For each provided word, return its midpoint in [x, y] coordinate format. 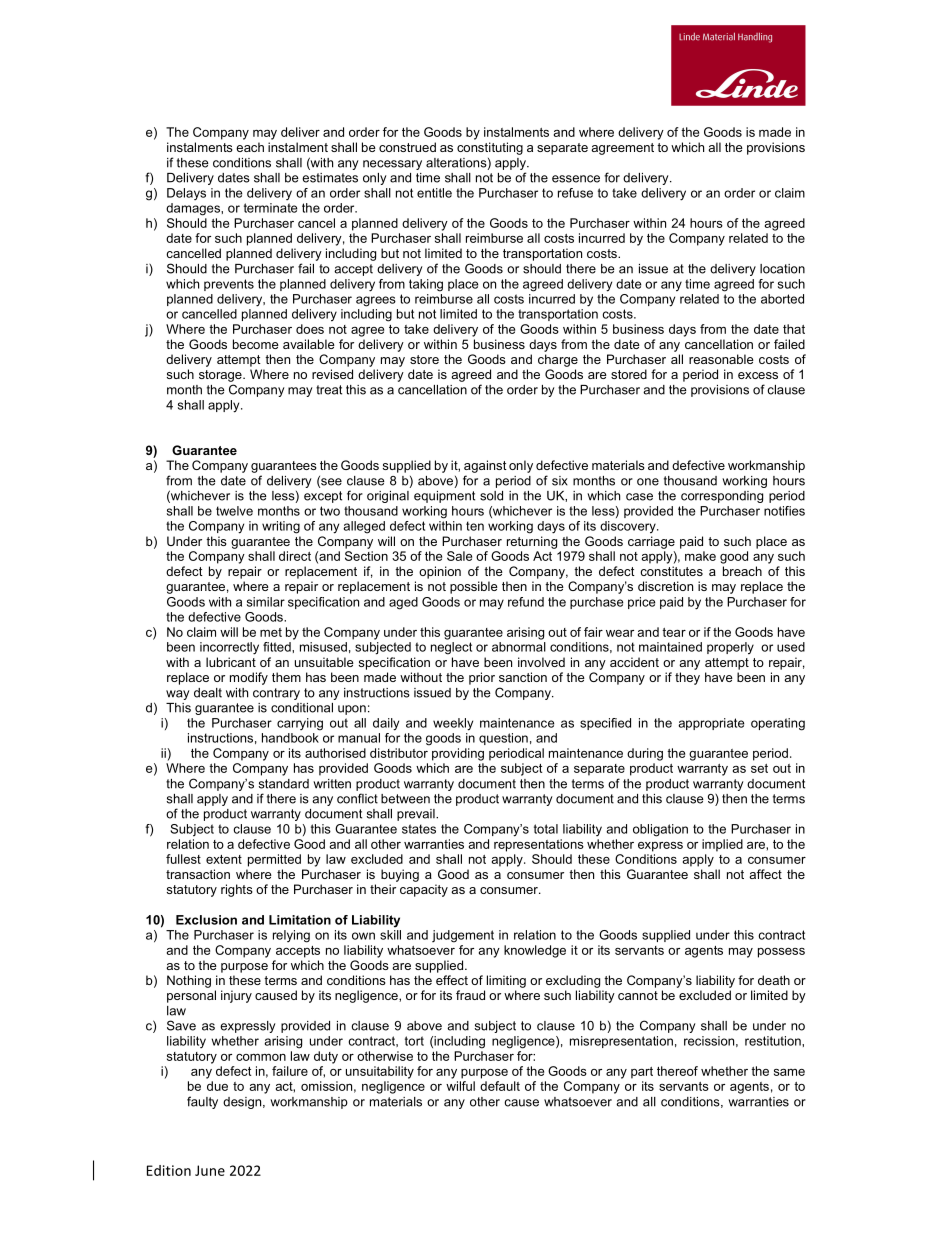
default [500, 1086]
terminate [270, 208]
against [485, 466]
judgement [463, 936]
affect [765, 874]
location [782, 269]
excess [758, 375]
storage [221, 376]
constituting [490, 148]
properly [730, 648]
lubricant [231, 662]
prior [482, 678]
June [210, 1170]
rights [237, 890]
